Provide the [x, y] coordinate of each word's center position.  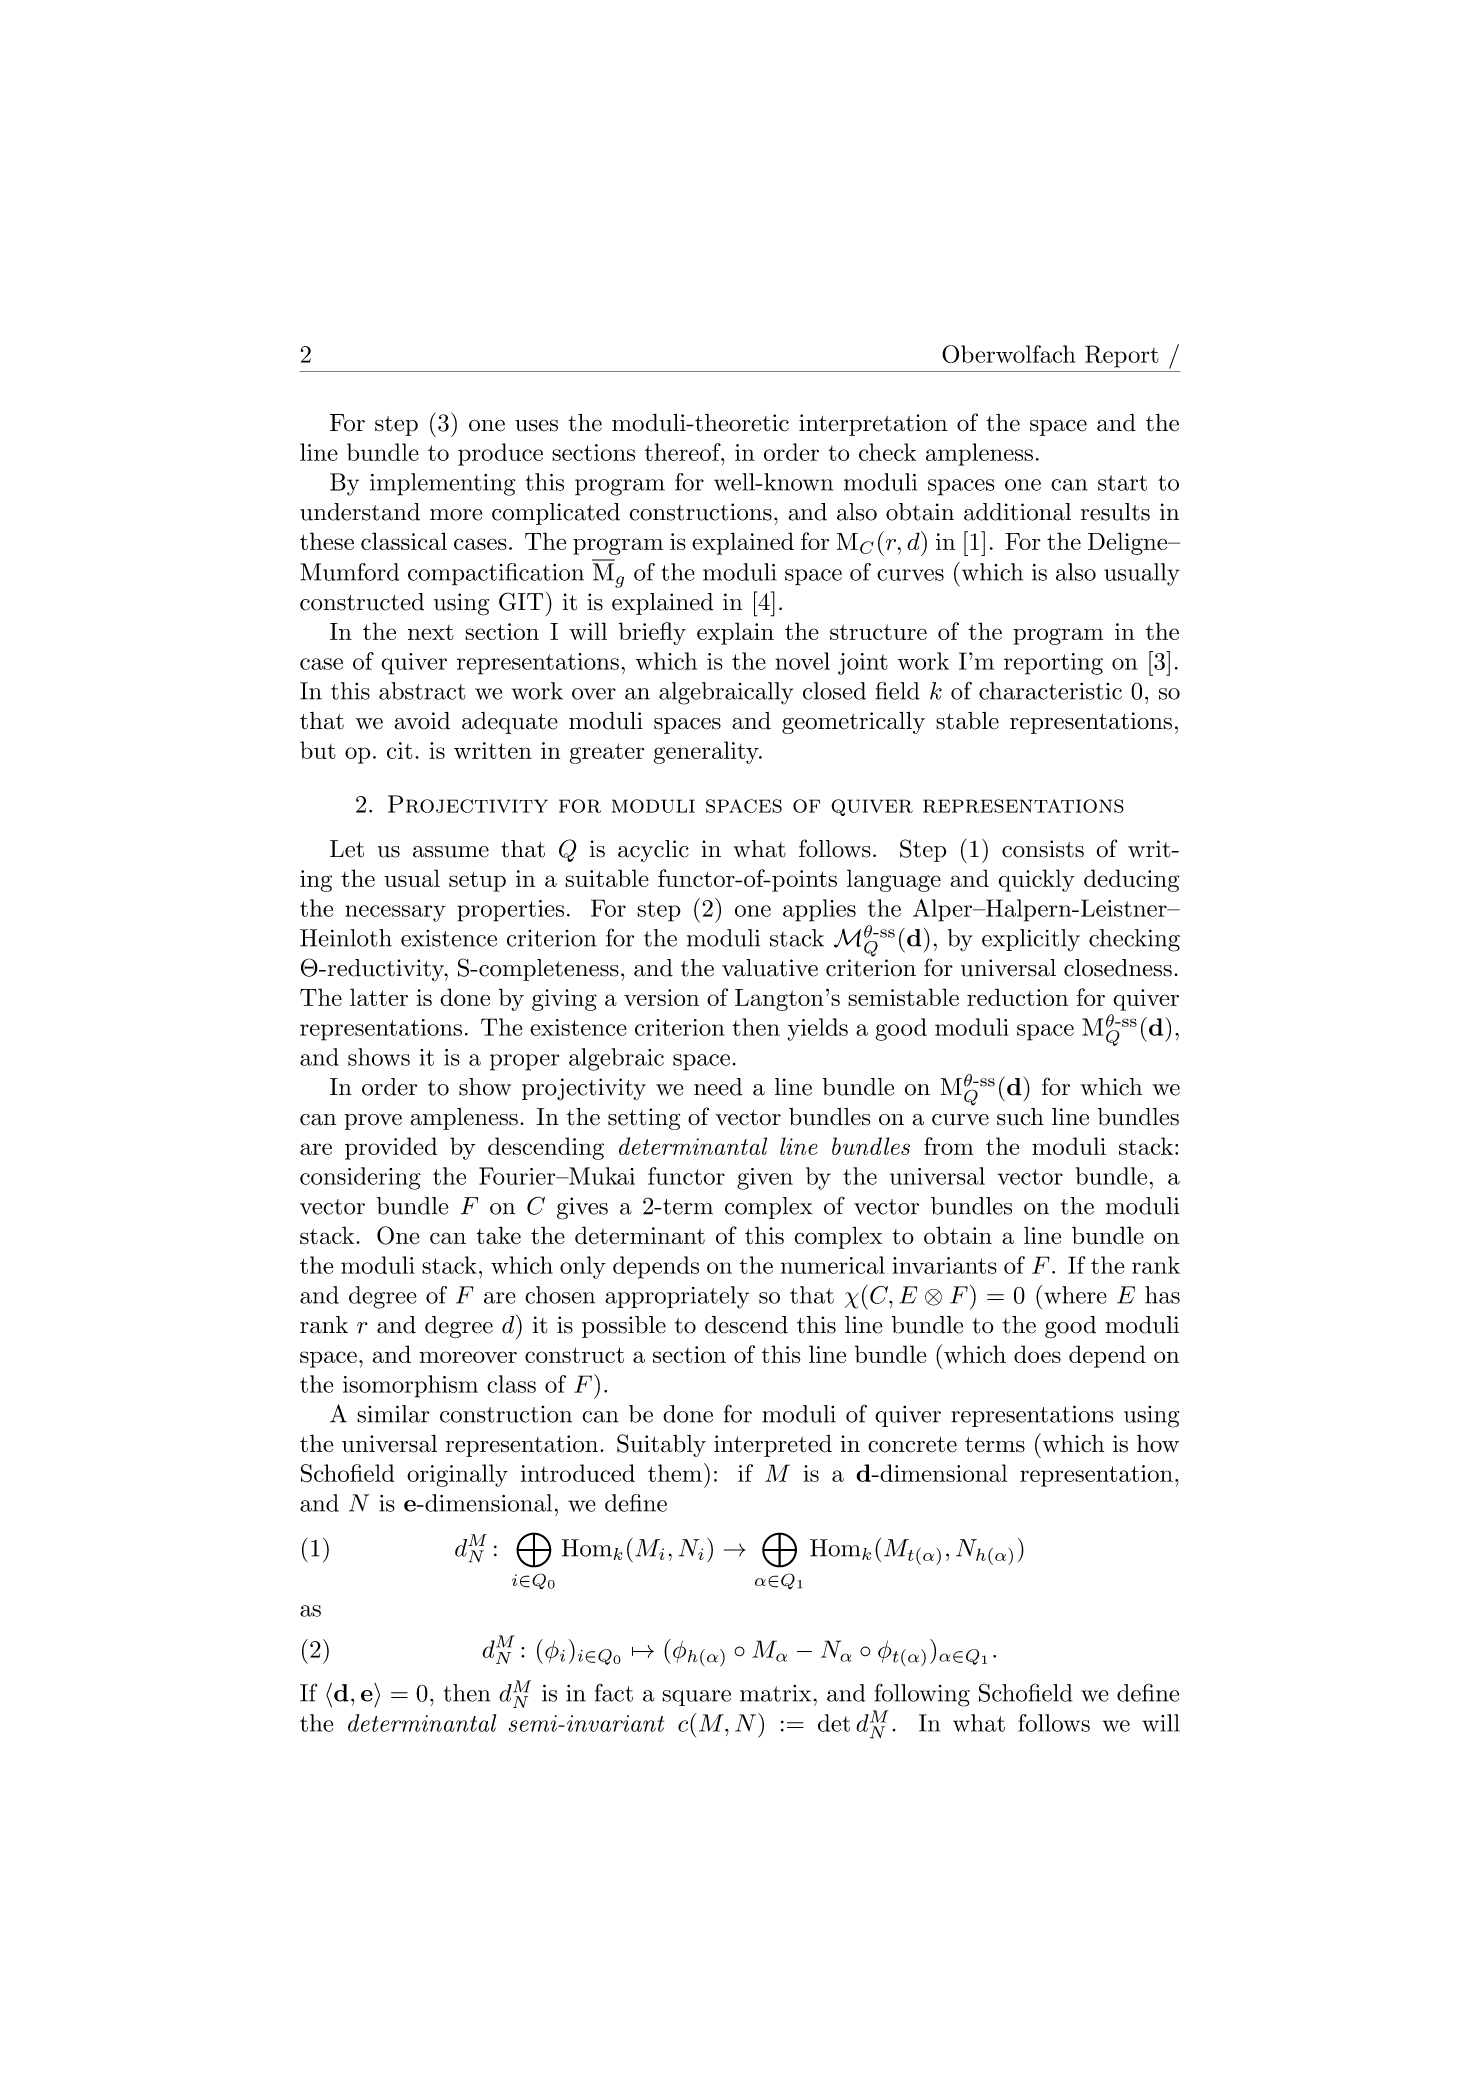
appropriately [677, 1297]
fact [614, 1692]
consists [1043, 849]
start [1122, 483]
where [1075, 1295]
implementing [442, 484]
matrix [775, 1693]
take [498, 1235]
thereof [684, 452]
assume [451, 852]
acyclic [653, 851]
